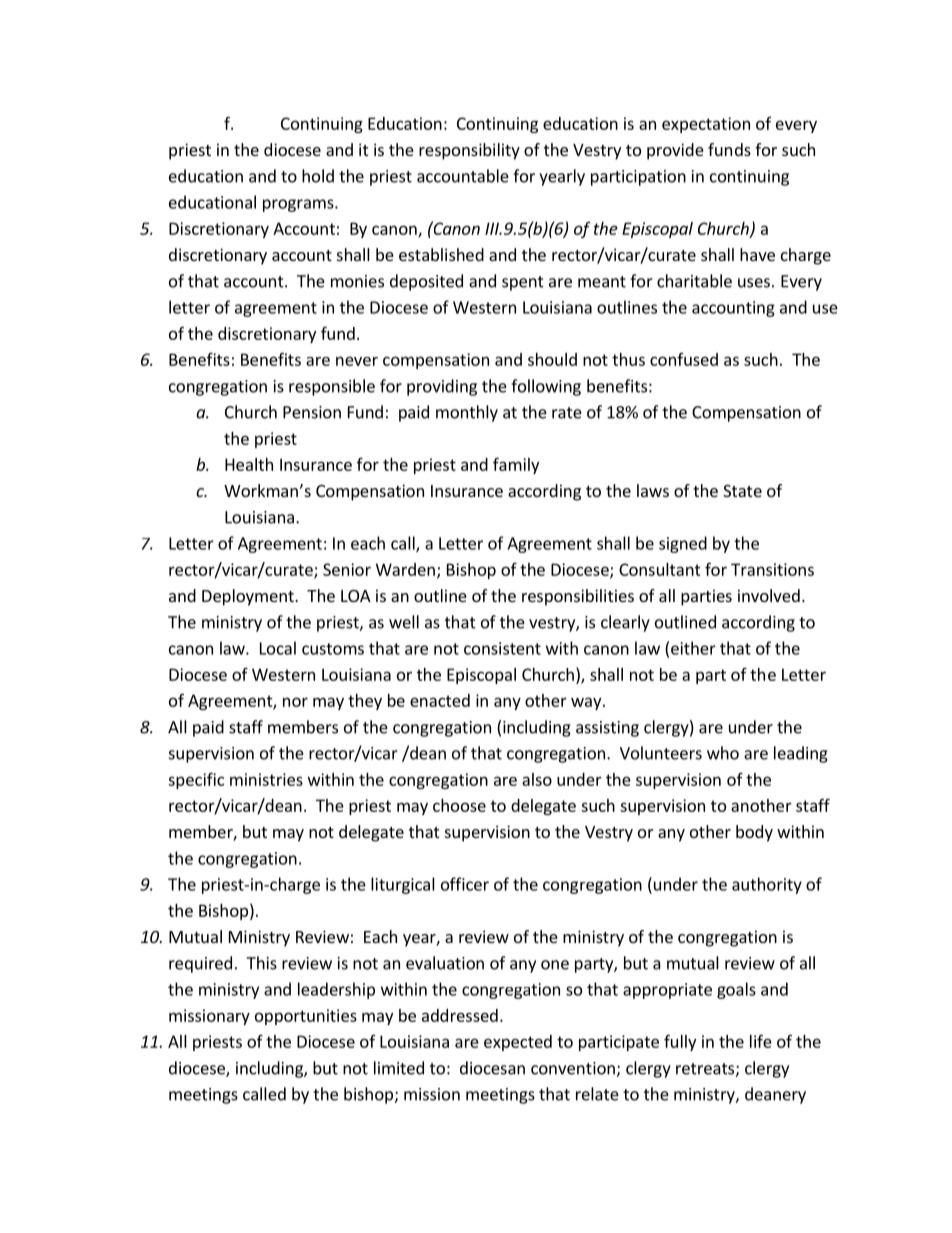 The image size is (952, 1233). Describe the element at coordinates (742, 491) in the document. I see `State` at that location.
